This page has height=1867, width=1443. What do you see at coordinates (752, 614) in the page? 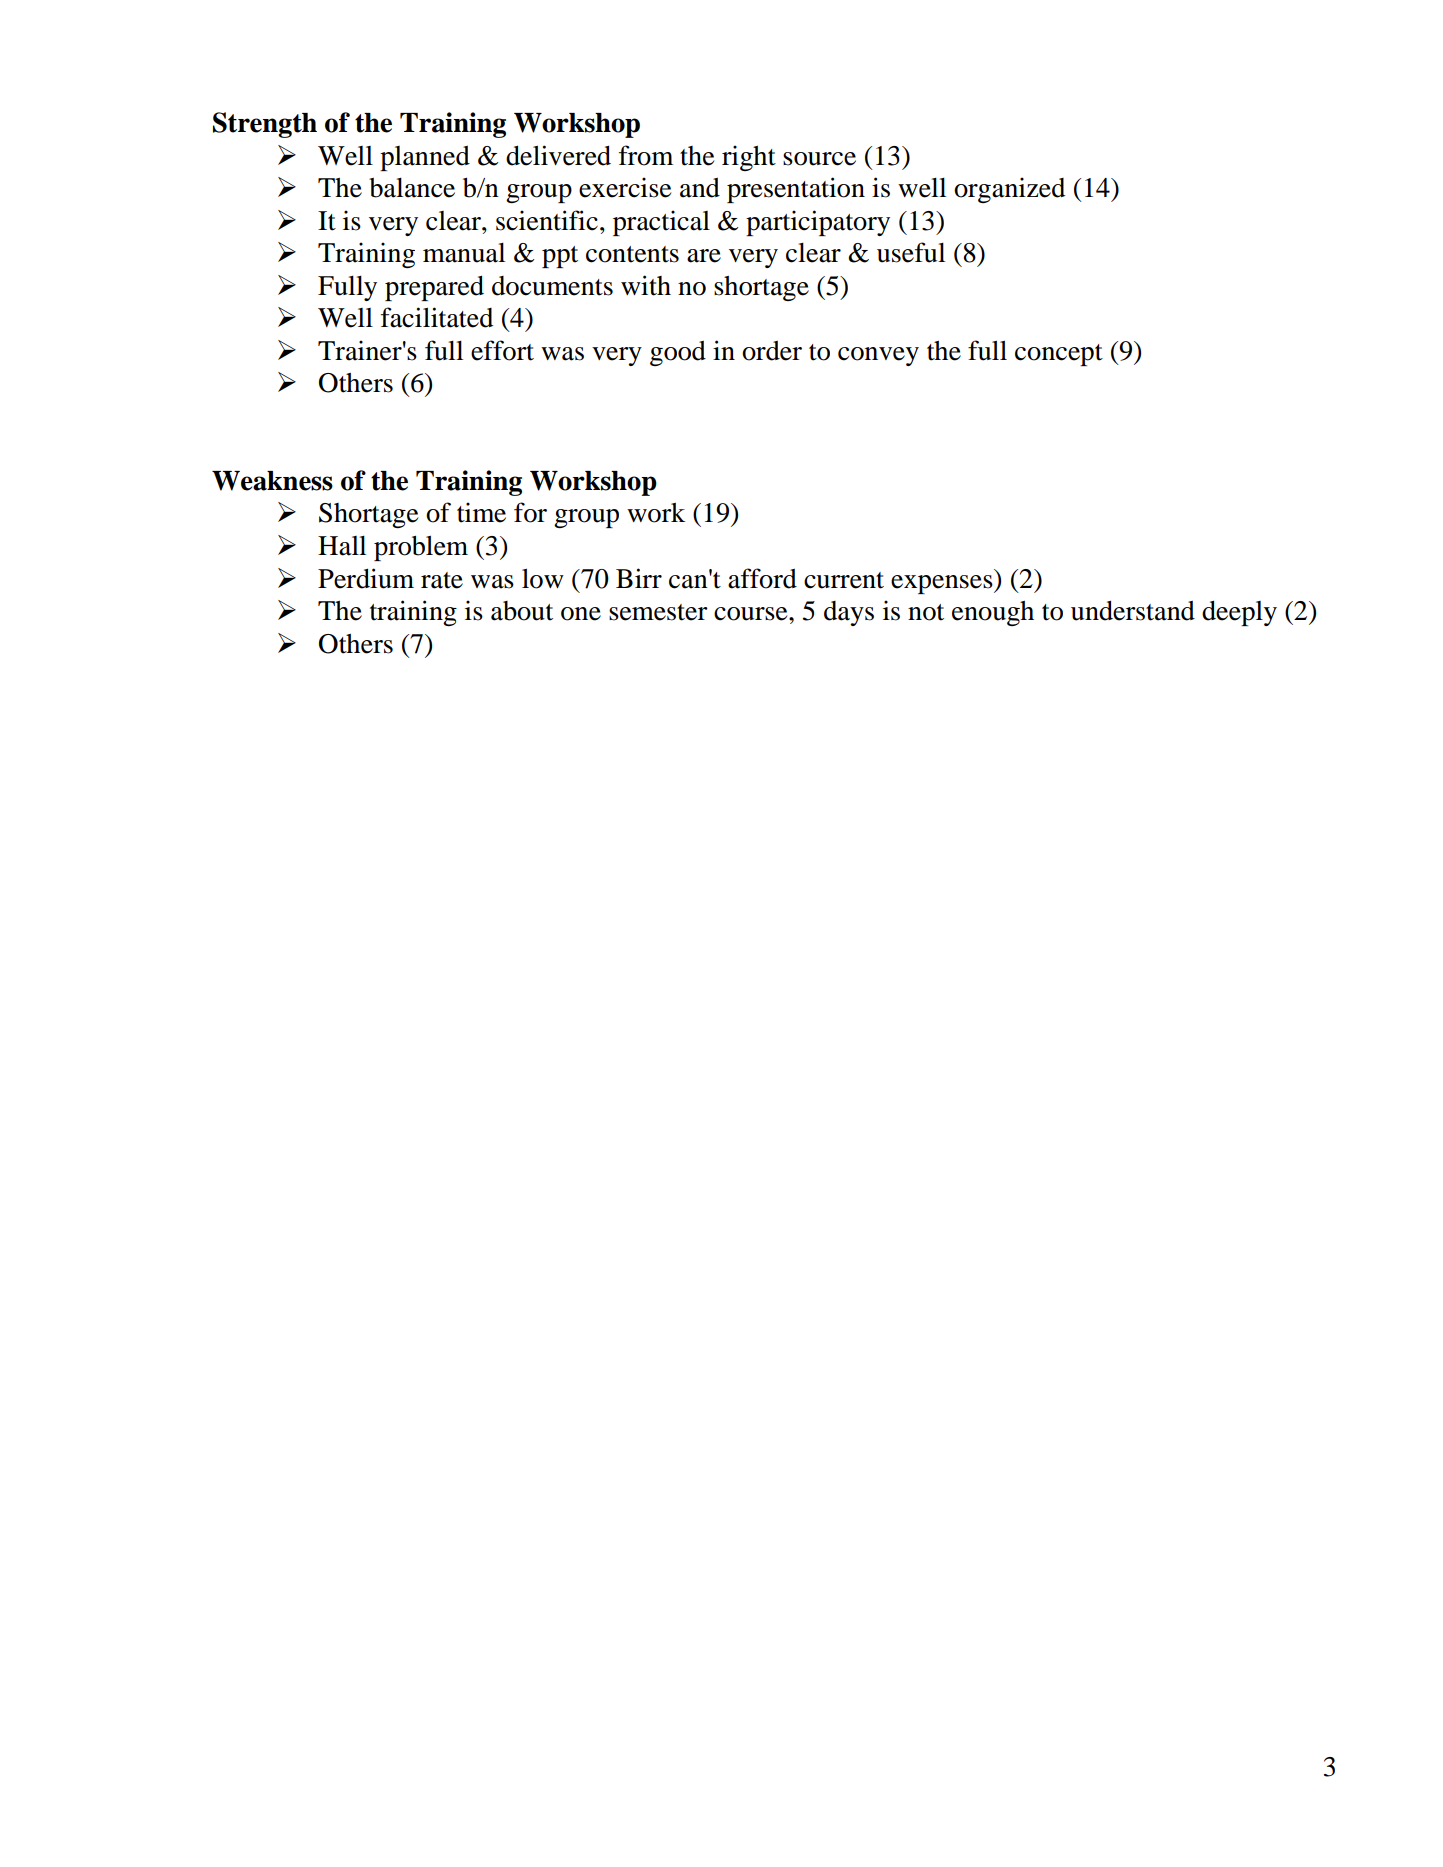
I see `course` at bounding box center [752, 614].
